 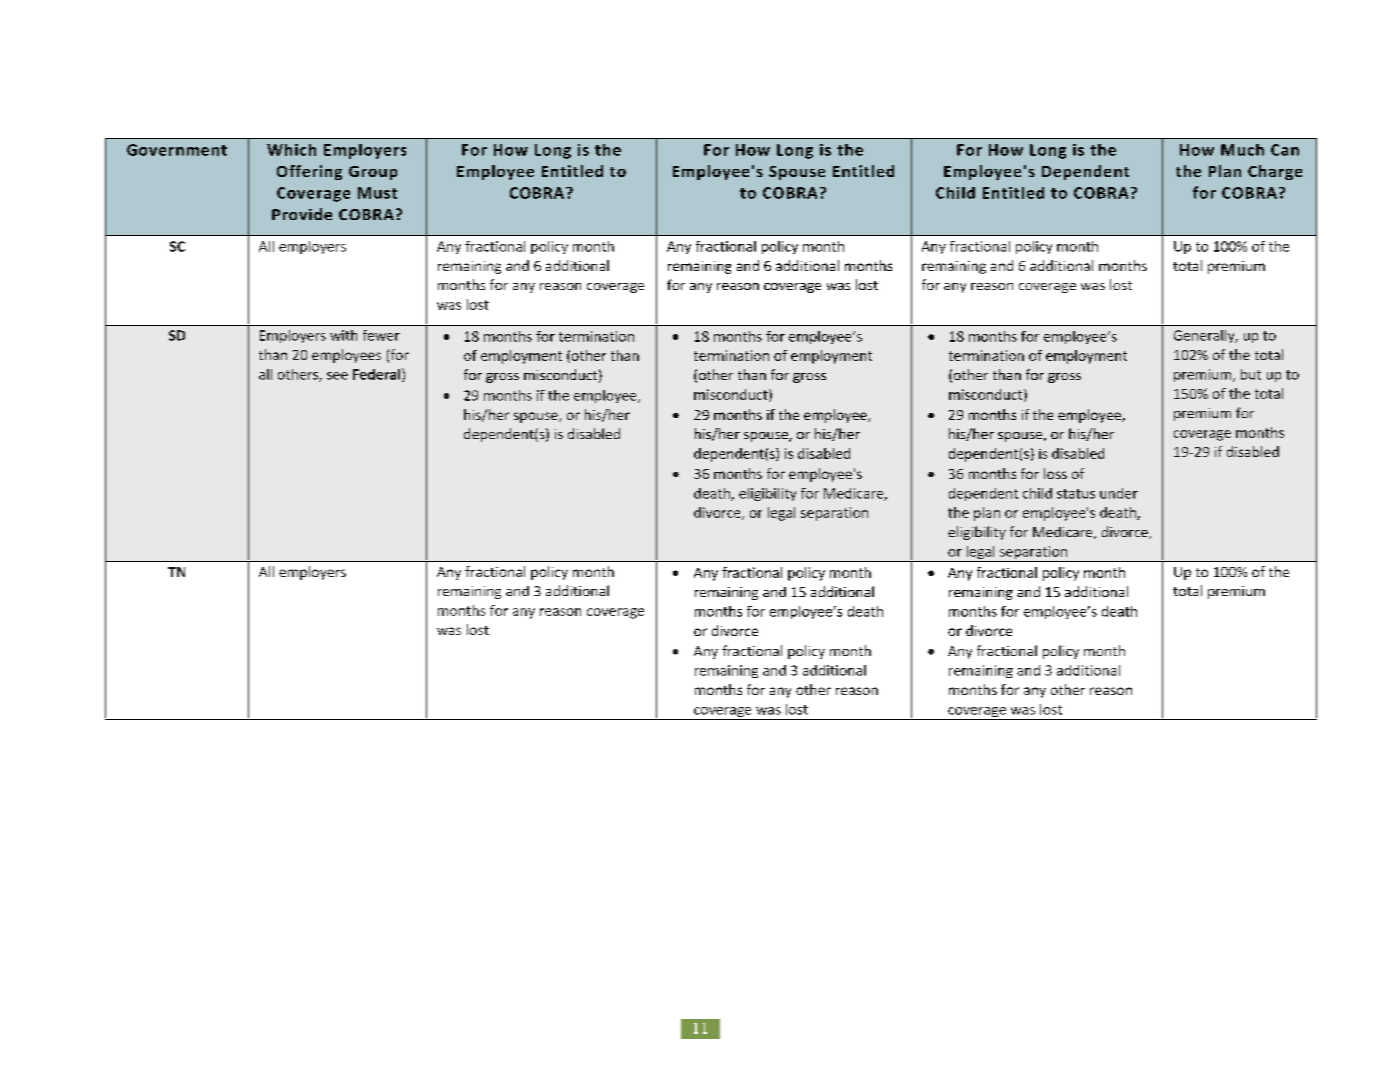 I want to click on Which, so click(x=291, y=150).
